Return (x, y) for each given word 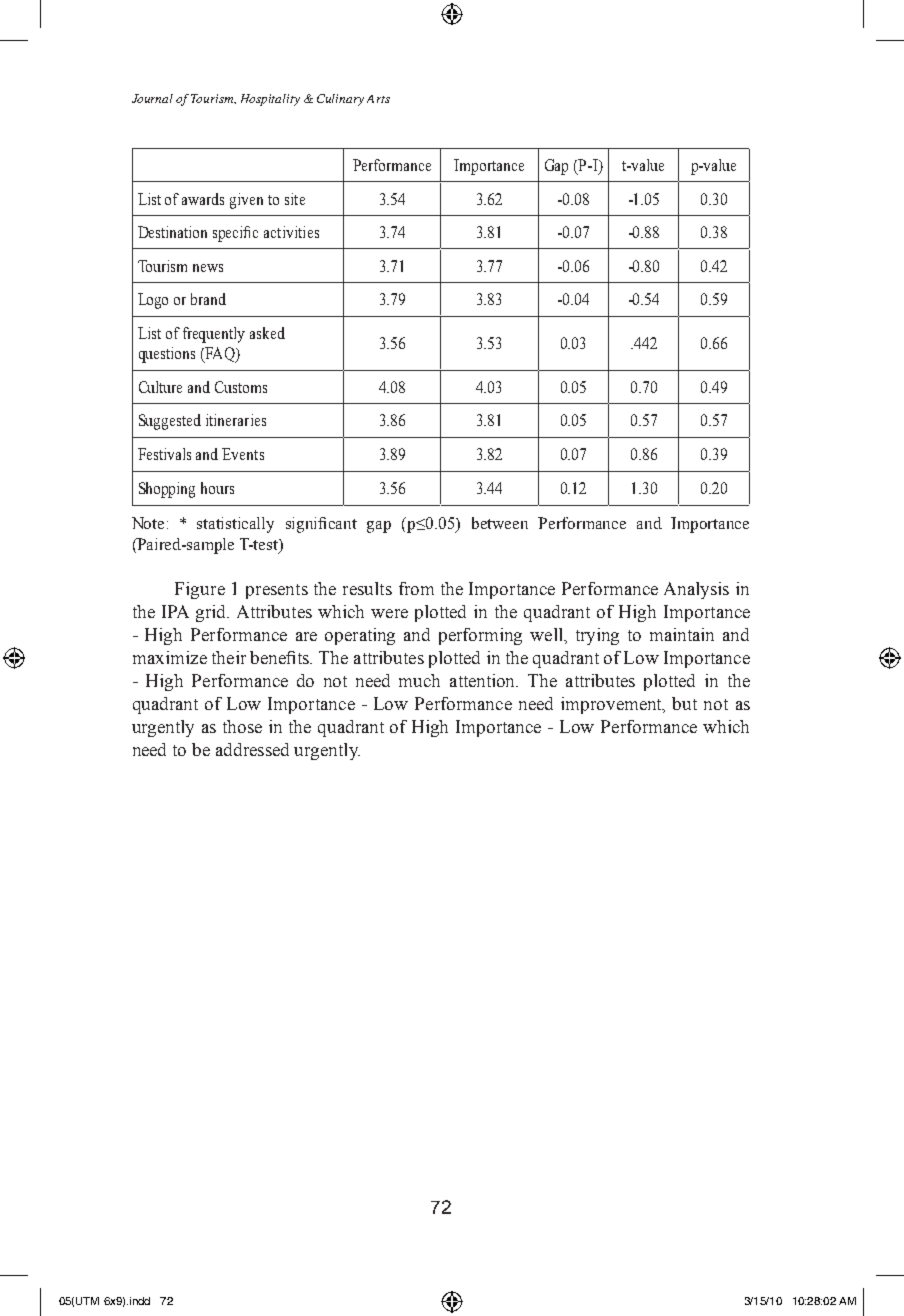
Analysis (696, 590)
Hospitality (270, 100)
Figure (200, 590)
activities (291, 232)
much (419, 680)
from (416, 588)
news (208, 268)
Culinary (340, 100)
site (295, 199)
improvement (613, 705)
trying (597, 636)
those (242, 726)
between (500, 523)
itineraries (236, 420)
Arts (378, 99)
